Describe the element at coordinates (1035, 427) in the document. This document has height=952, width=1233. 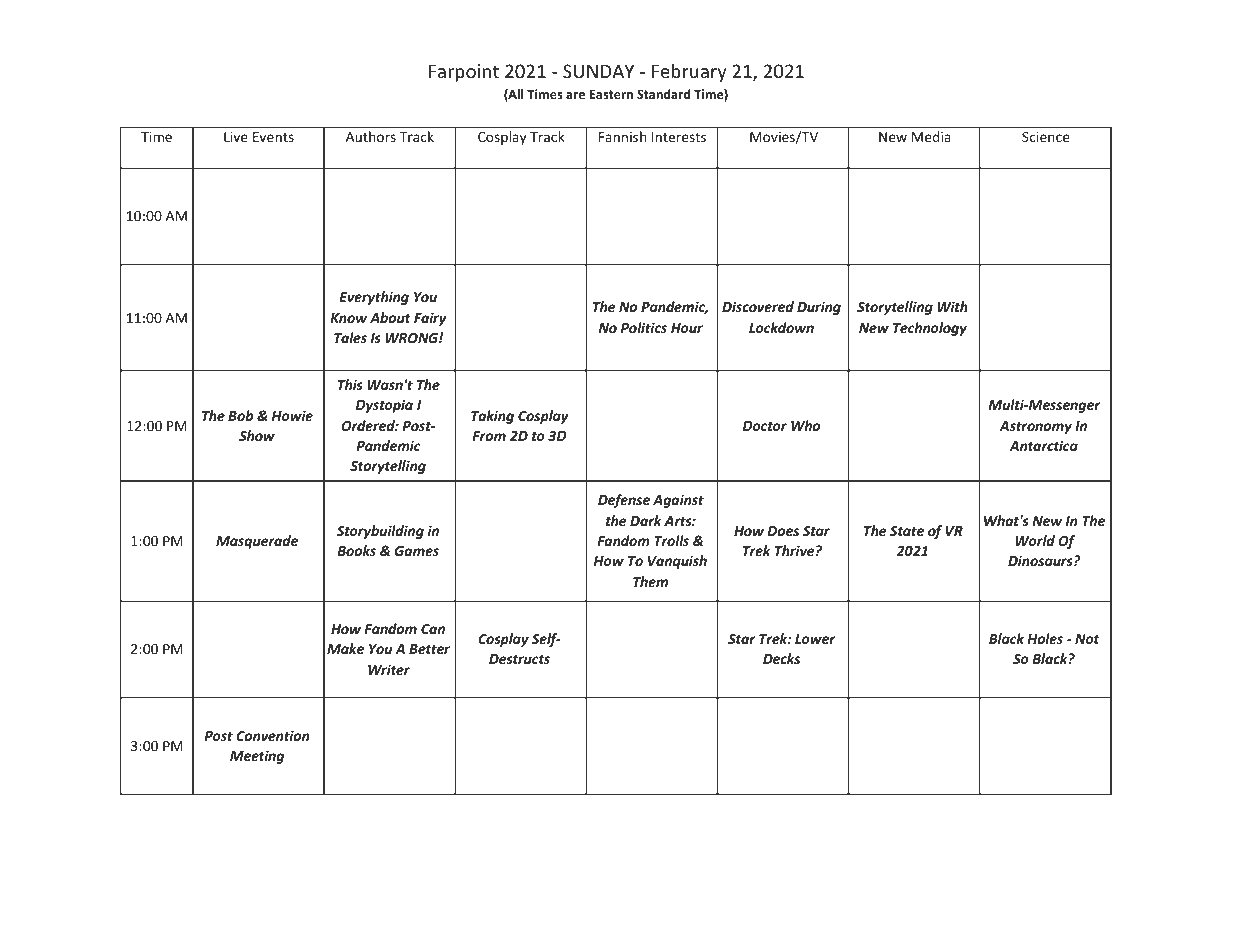
I see `Astronomy` at that location.
